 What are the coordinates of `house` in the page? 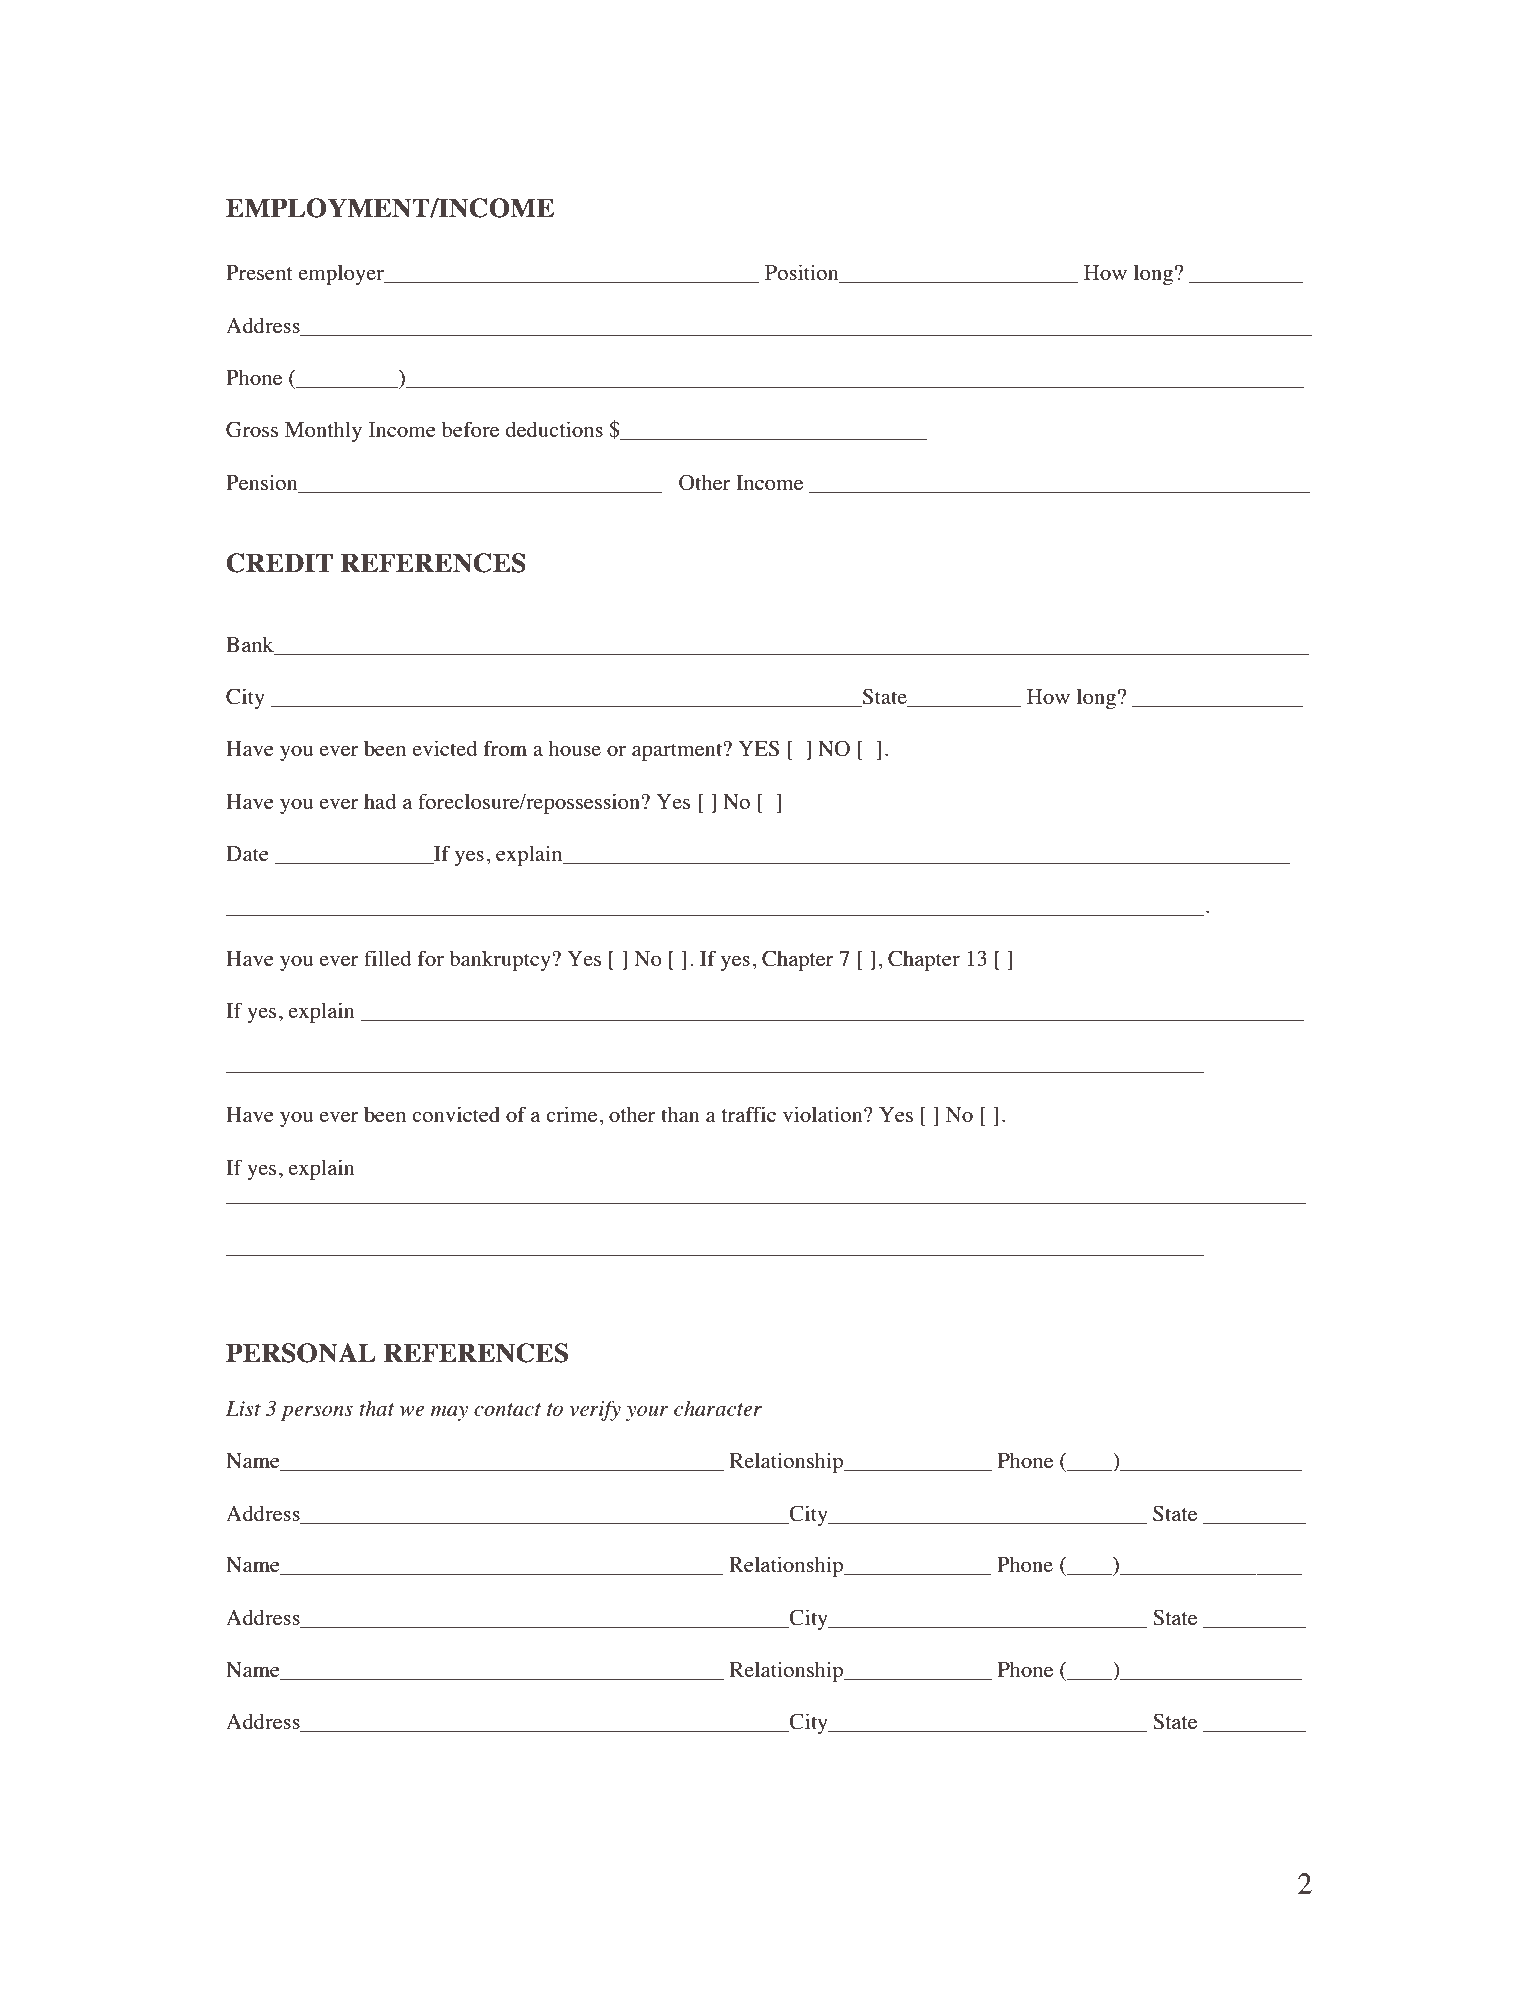 It's located at (575, 748).
